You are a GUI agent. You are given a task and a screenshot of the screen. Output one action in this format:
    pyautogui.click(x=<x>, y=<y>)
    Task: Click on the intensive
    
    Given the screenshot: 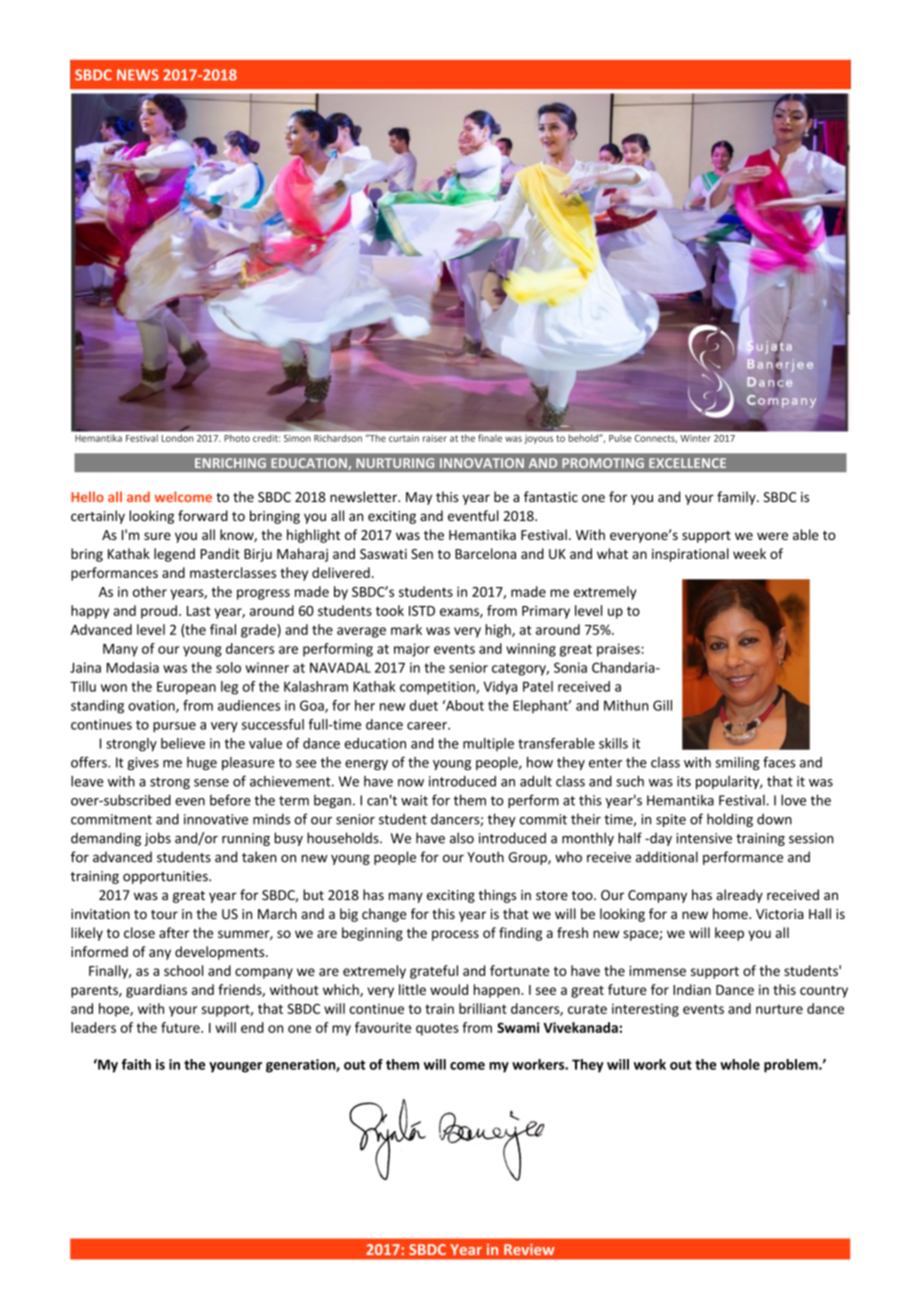 What is the action you would take?
    pyautogui.click(x=704, y=838)
